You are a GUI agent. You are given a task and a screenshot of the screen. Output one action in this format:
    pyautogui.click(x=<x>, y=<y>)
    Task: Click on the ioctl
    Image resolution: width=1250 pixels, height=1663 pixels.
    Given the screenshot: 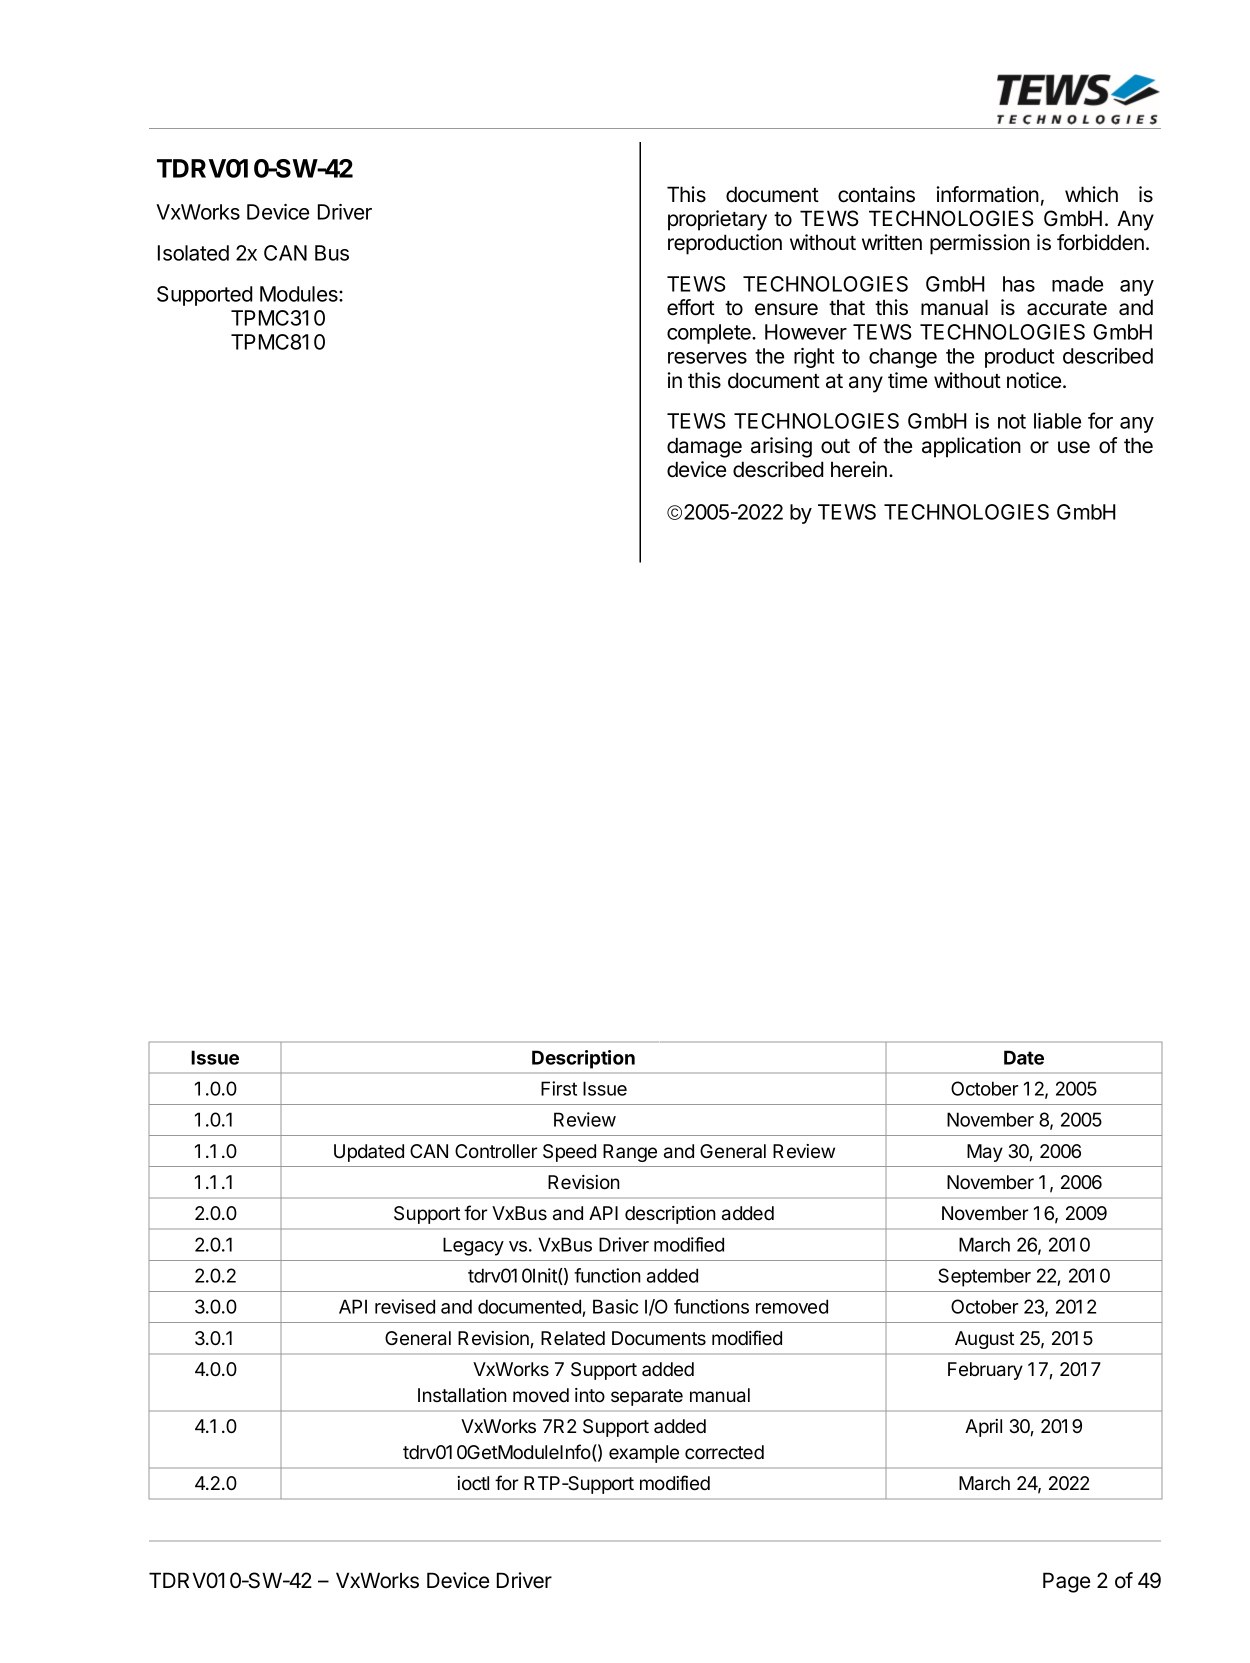 What is the action you would take?
    pyautogui.click(x=473, y=1483)
